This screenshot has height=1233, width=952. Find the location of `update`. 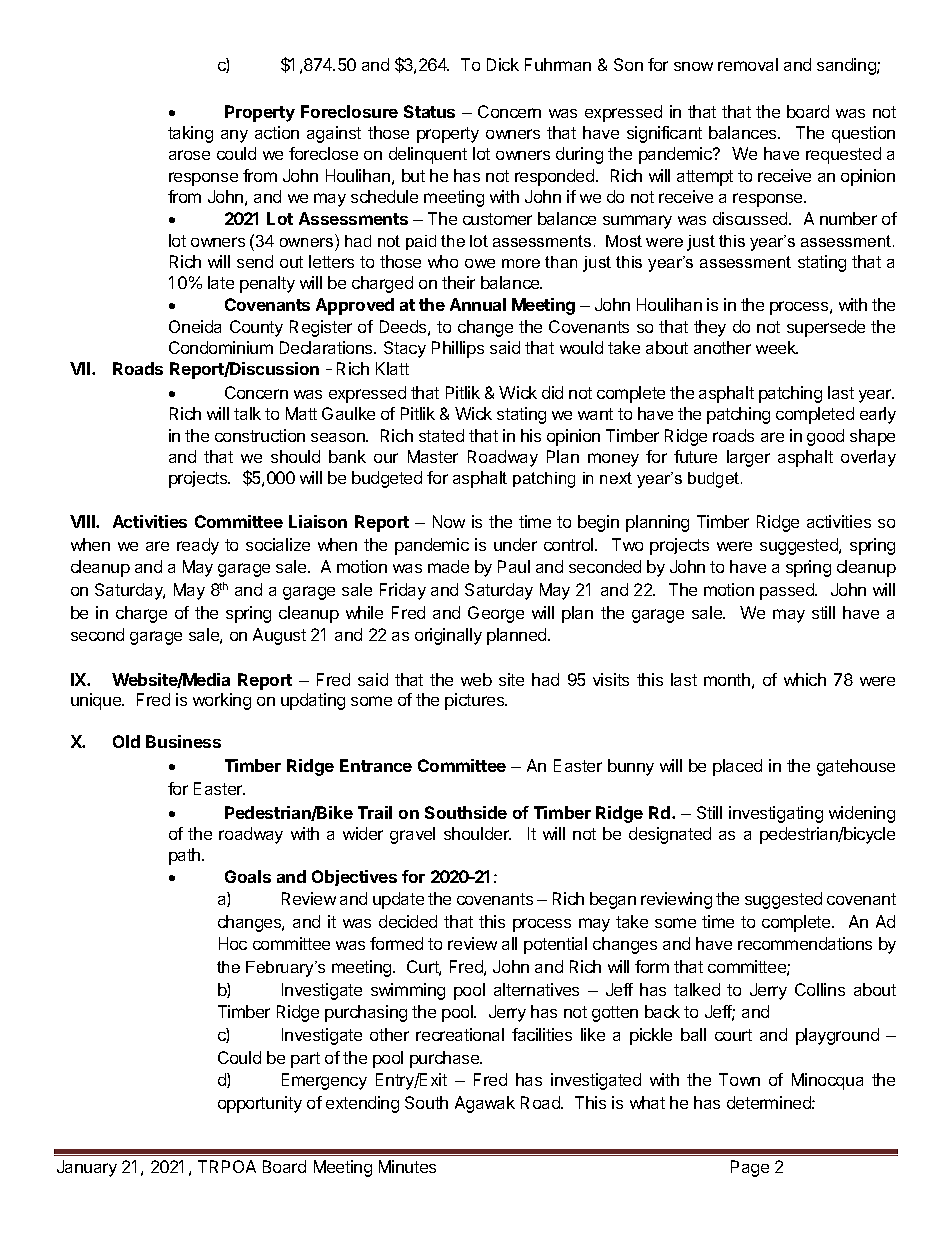

update is located at coordinates (398, 900).
